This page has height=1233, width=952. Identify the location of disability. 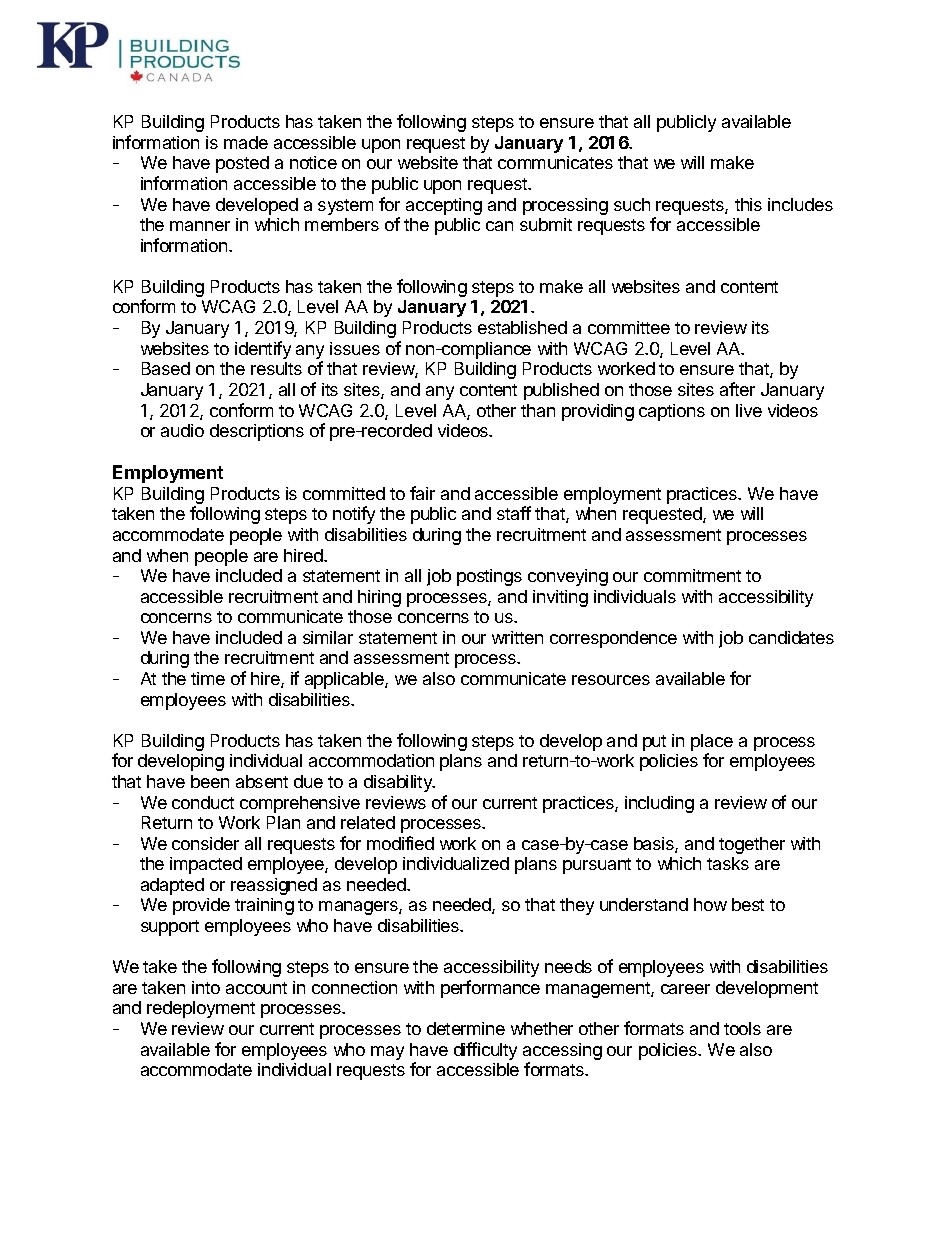
(399, 783).
